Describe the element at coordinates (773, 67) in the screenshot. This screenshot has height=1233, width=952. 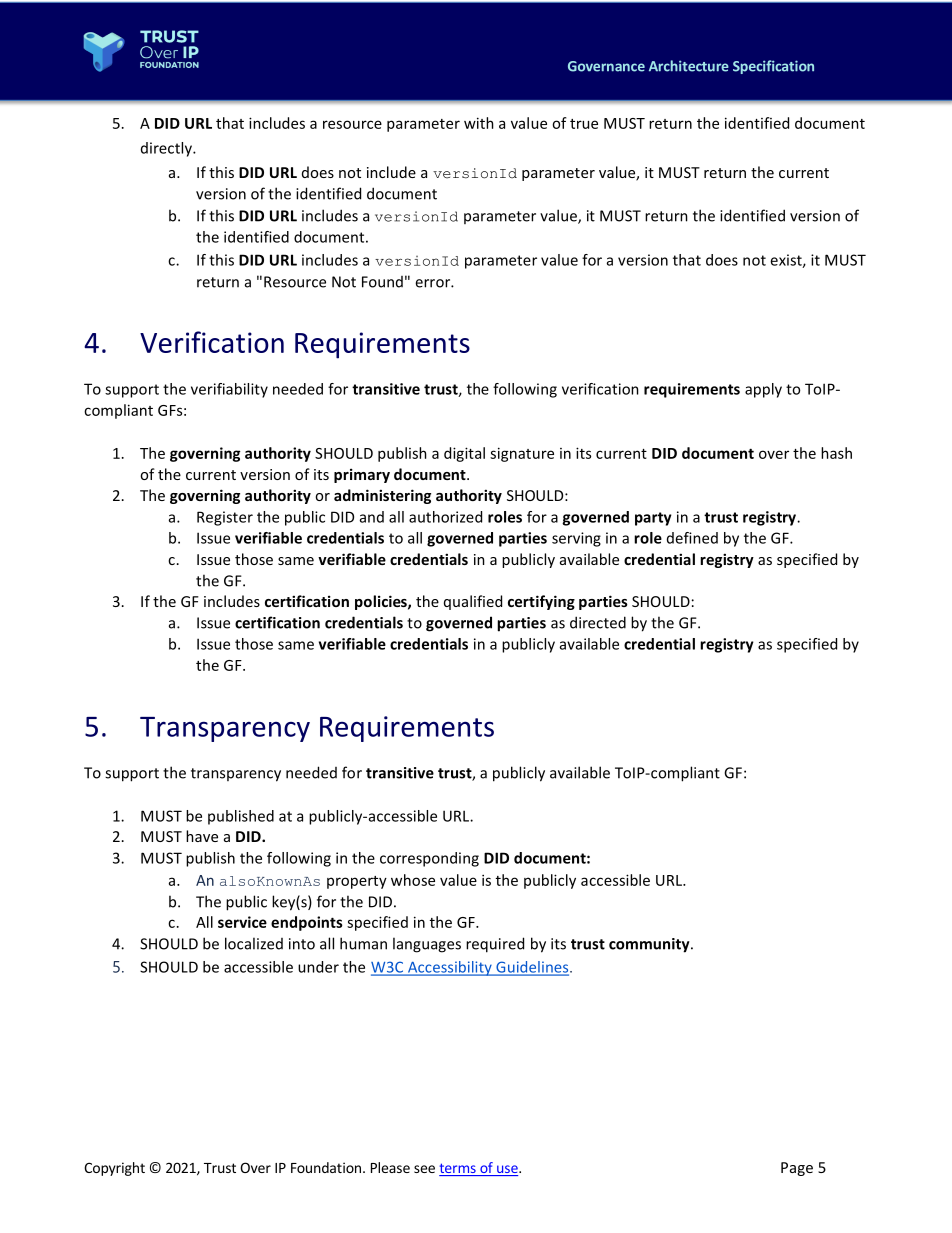
I see `Specification` at that location.
